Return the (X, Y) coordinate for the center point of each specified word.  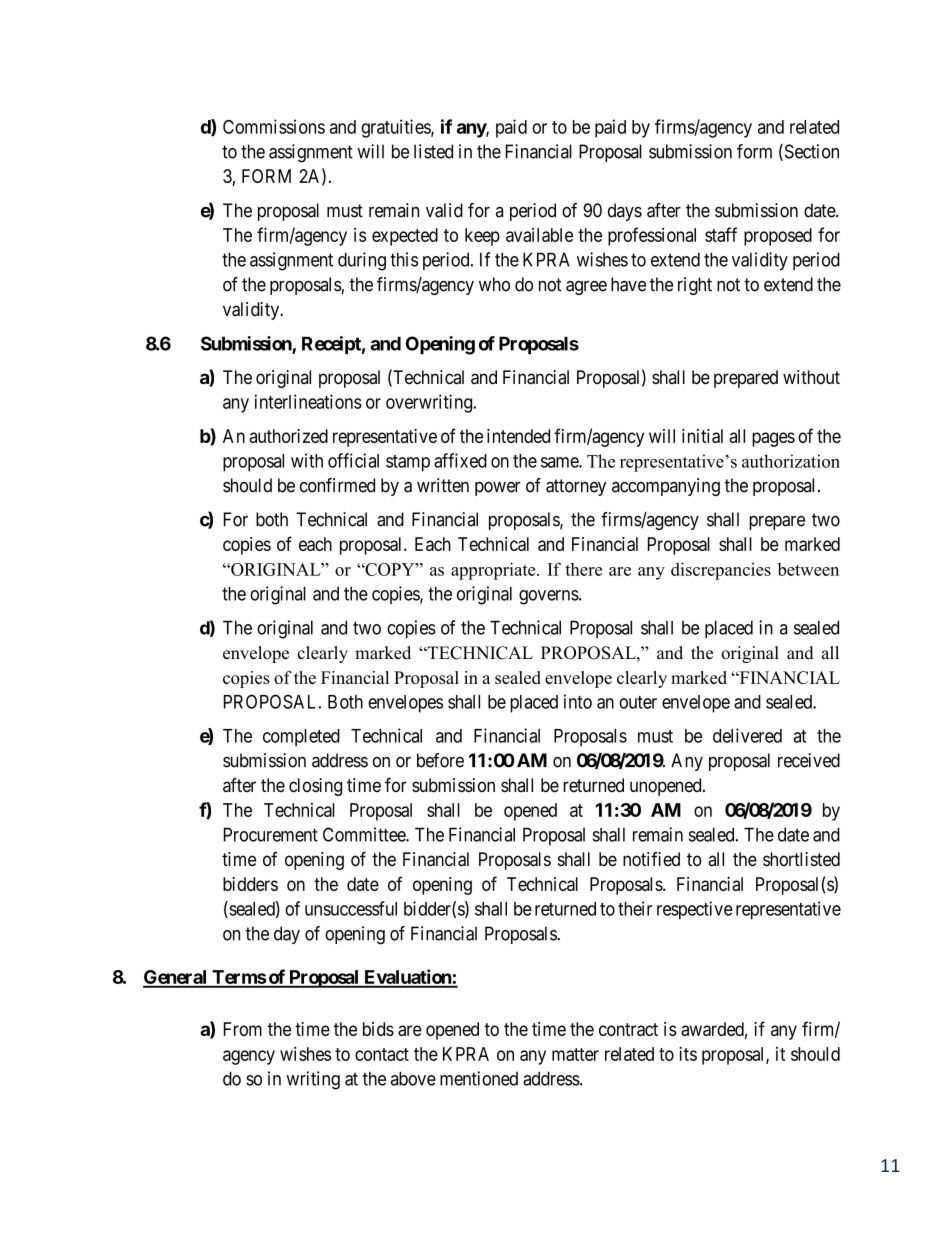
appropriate (494, 571)
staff (721, 234)
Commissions (274, 126)
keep (482, 237)
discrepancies (721, 571)
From (243, 1029)
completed (301, 738)
